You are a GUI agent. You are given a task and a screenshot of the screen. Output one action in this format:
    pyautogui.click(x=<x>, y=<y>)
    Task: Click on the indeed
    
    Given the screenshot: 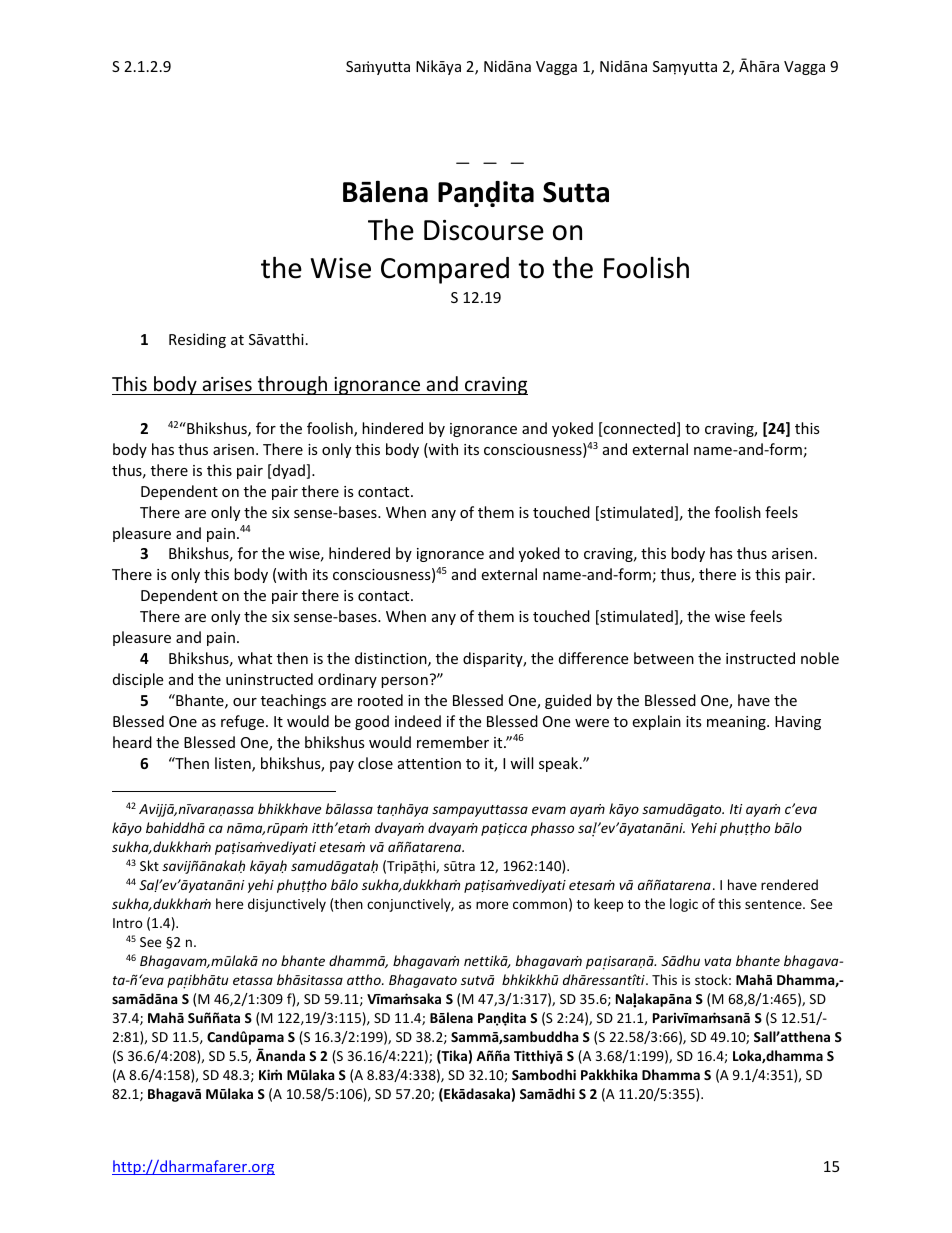 What is the action you would take?
    pyautogui.click(x=418, y=721)
